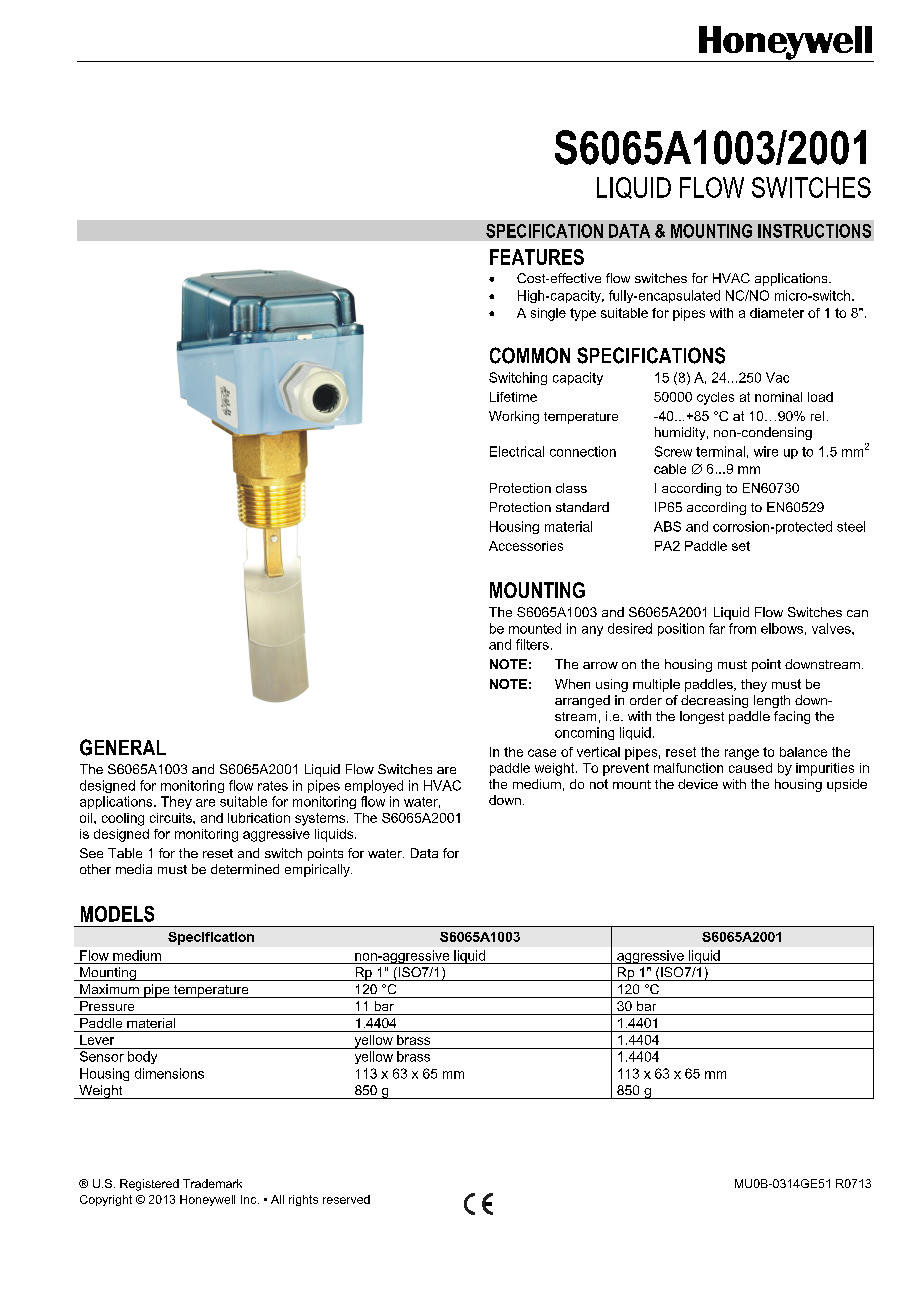 This image has height=1308, width=924. Describe the element at coordinates (548, 314) in the image. I see `single` at that location.
